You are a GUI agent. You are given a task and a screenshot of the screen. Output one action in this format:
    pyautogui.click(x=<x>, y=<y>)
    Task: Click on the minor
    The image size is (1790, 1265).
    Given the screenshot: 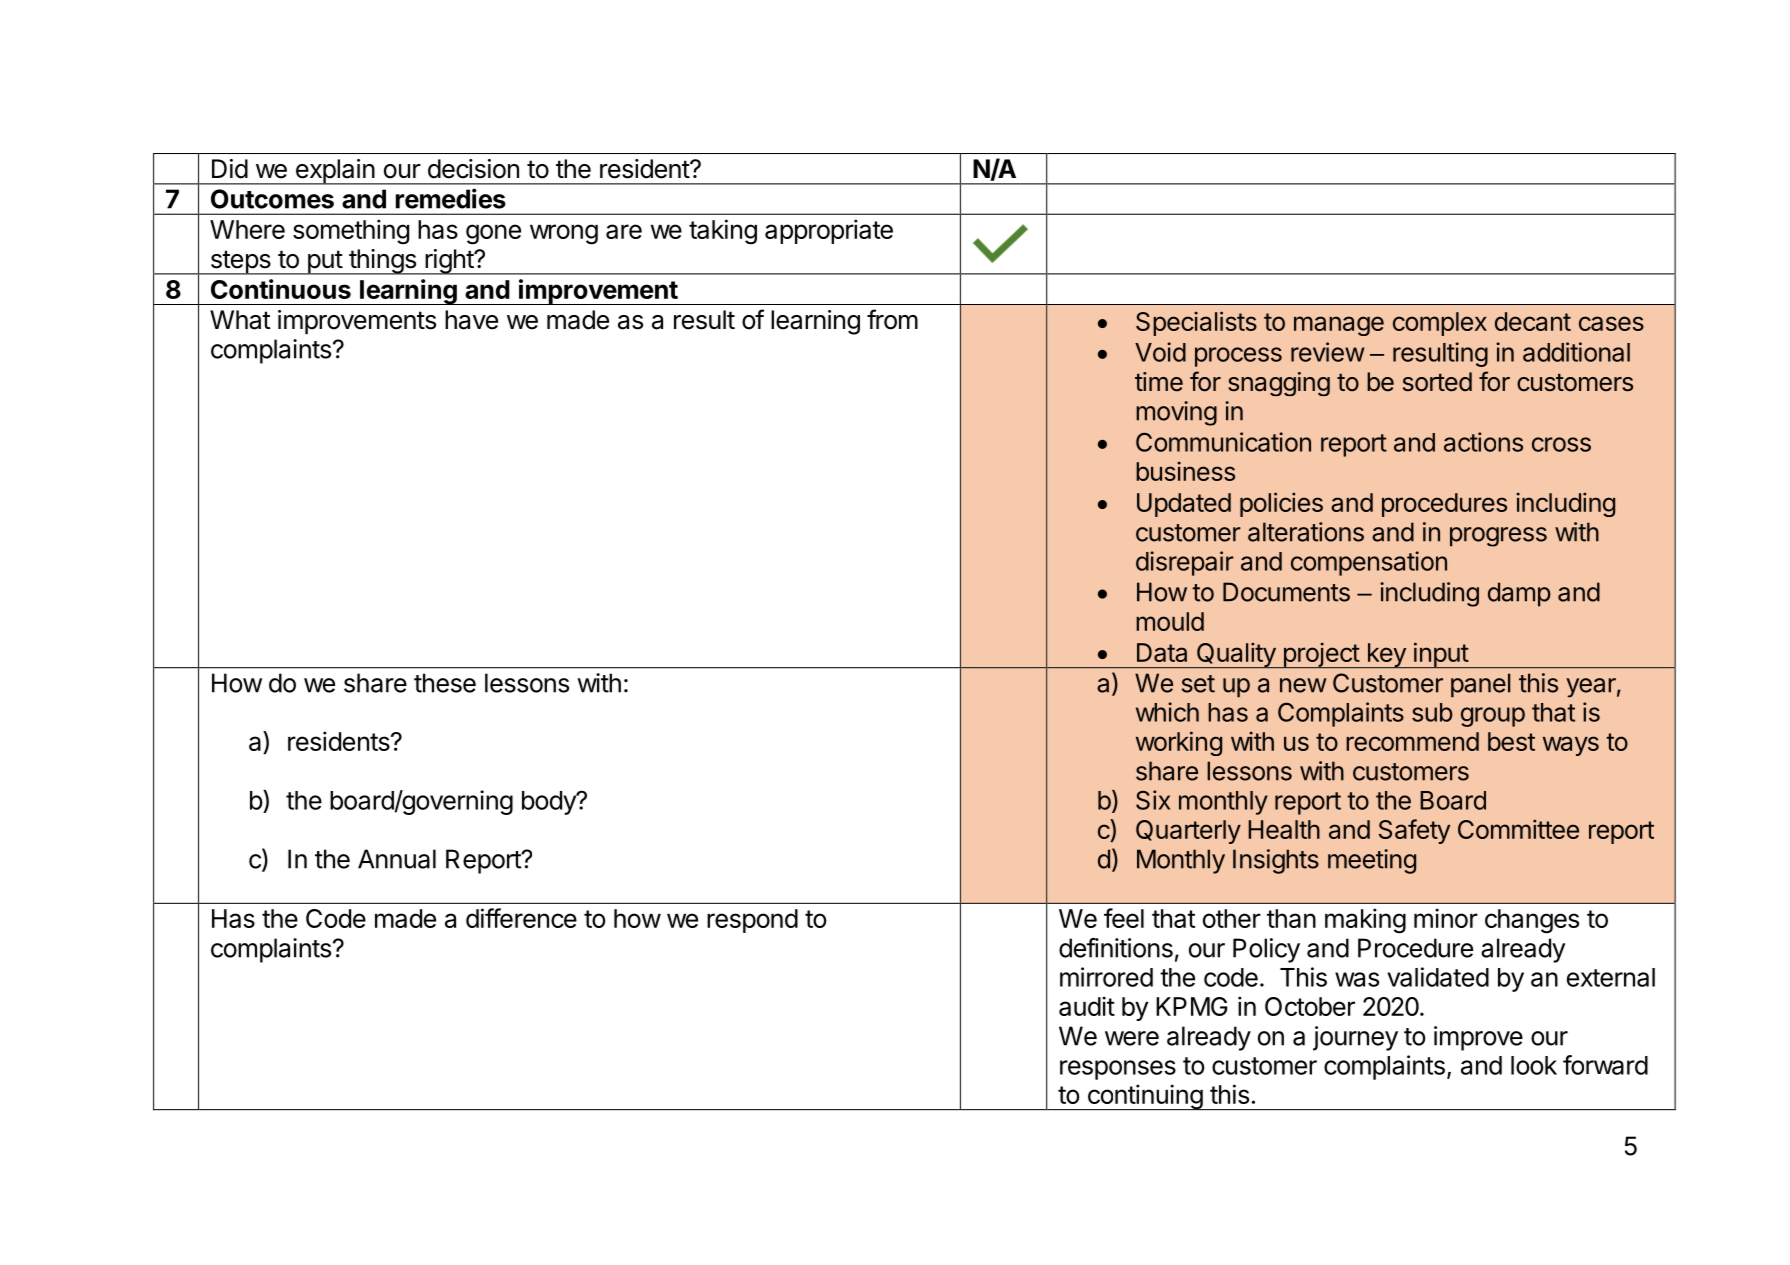 What is the action you would take?
    pyautogui.click(x=1446, y=918)
